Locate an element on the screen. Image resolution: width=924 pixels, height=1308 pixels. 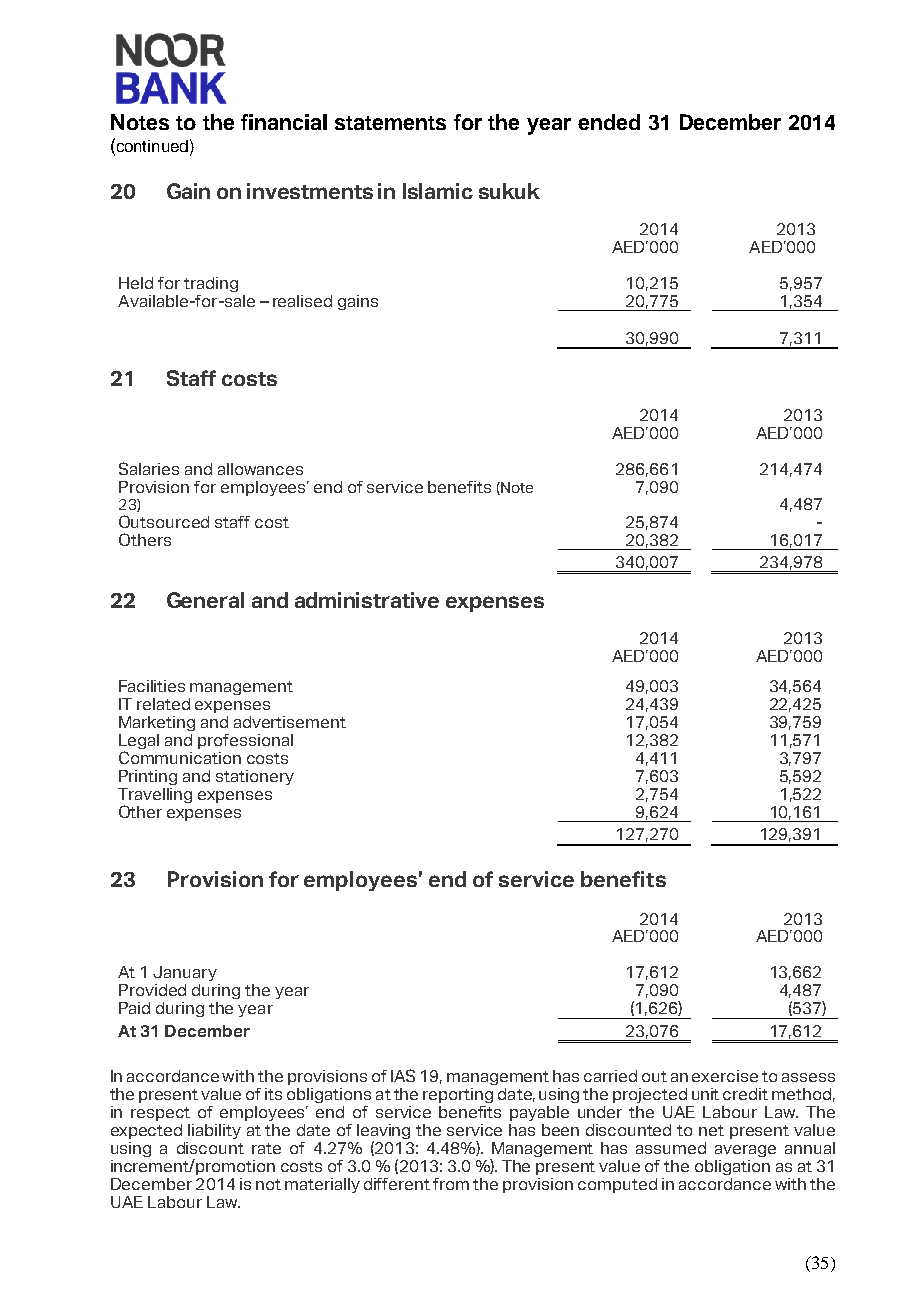
professional is located at coordinates (245, 741).
